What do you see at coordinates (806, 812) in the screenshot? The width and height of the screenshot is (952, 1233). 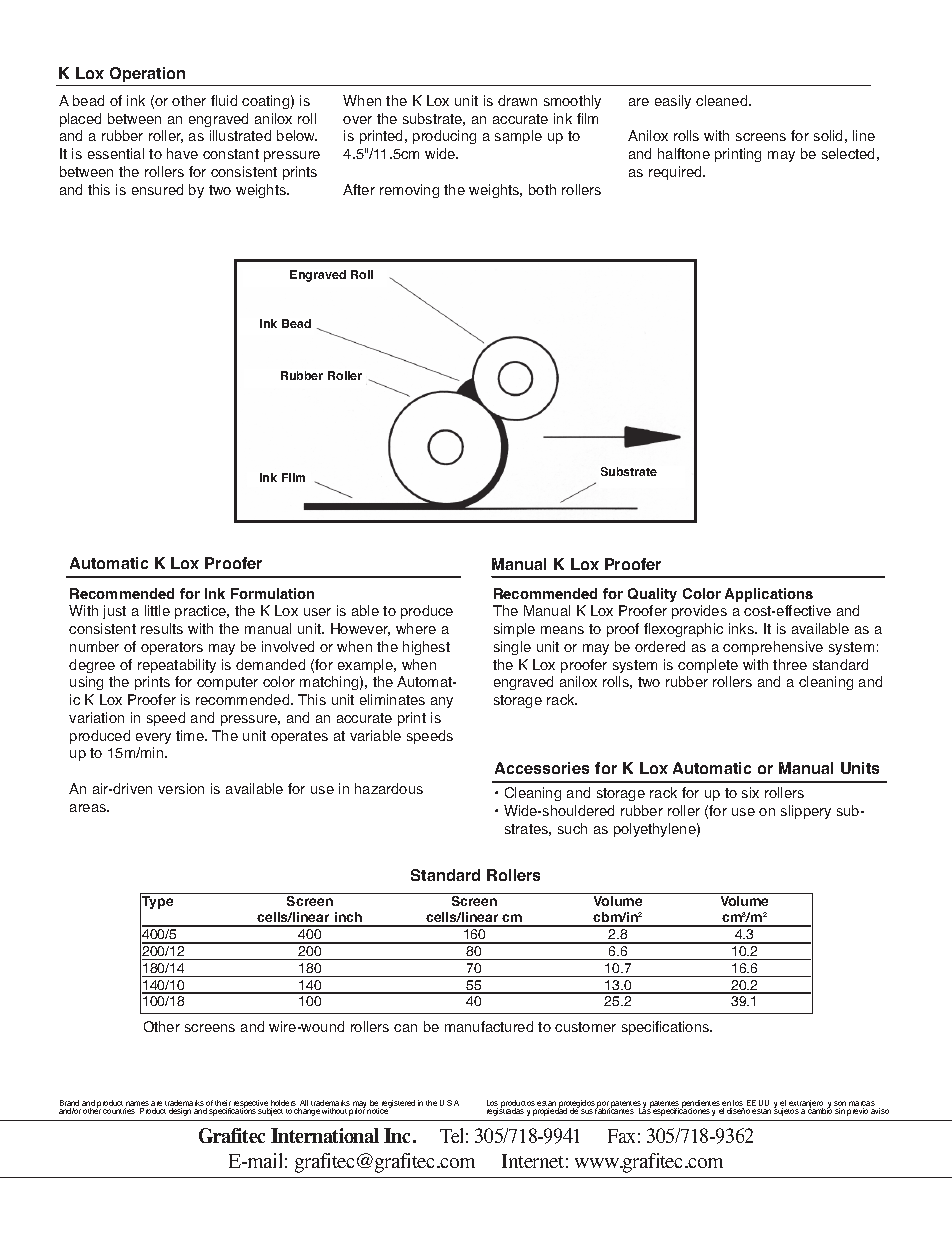 I see `slippery` at bounding box center [806, 812].
